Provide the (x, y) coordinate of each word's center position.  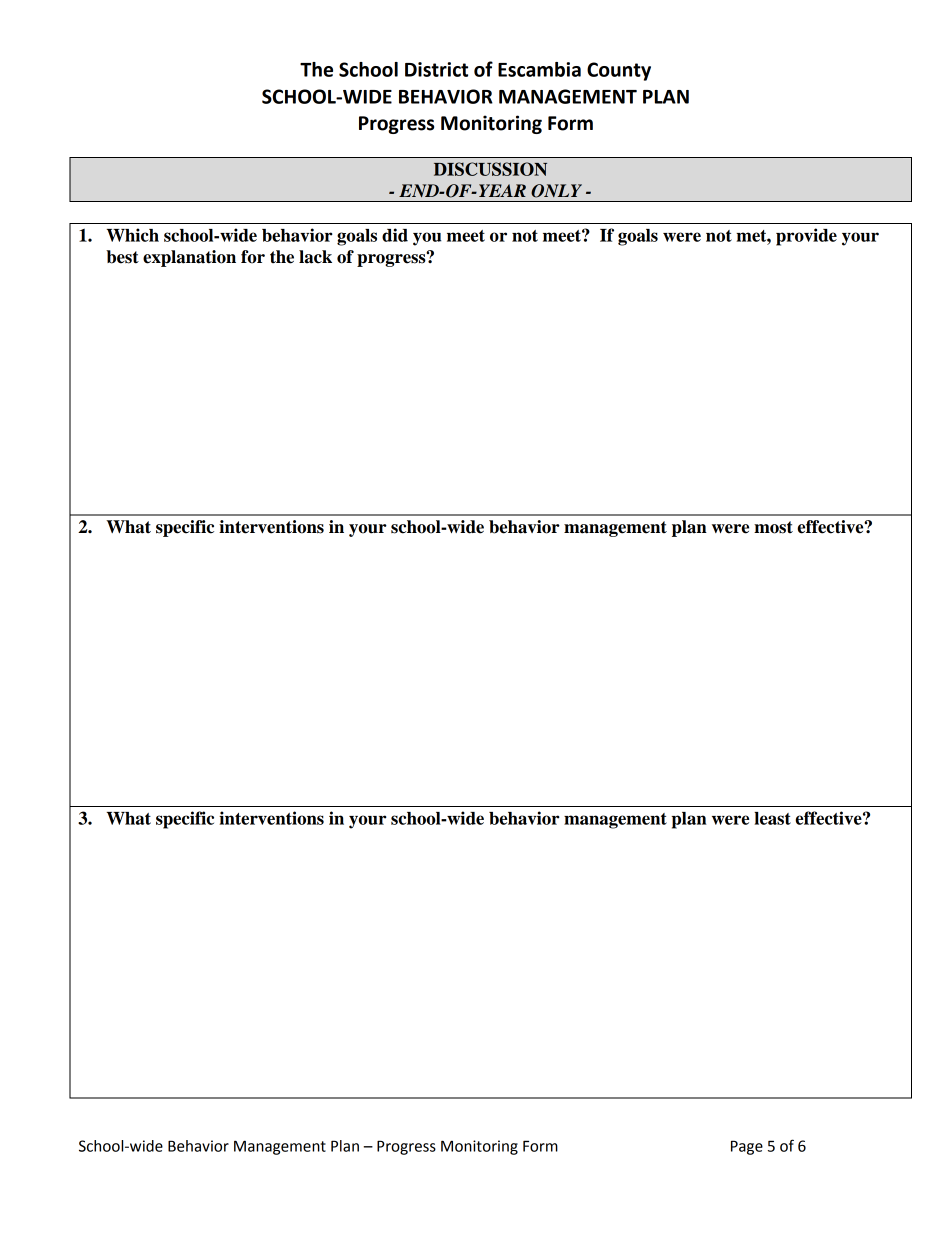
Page (747, 1147)
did (395, 235)
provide (806, 237)
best (122, 257)
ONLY (556, 191)
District (436, 69)
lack (315, 257)
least (772, 818)
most (773, 527)
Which (133, 235)
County (619, 71)
